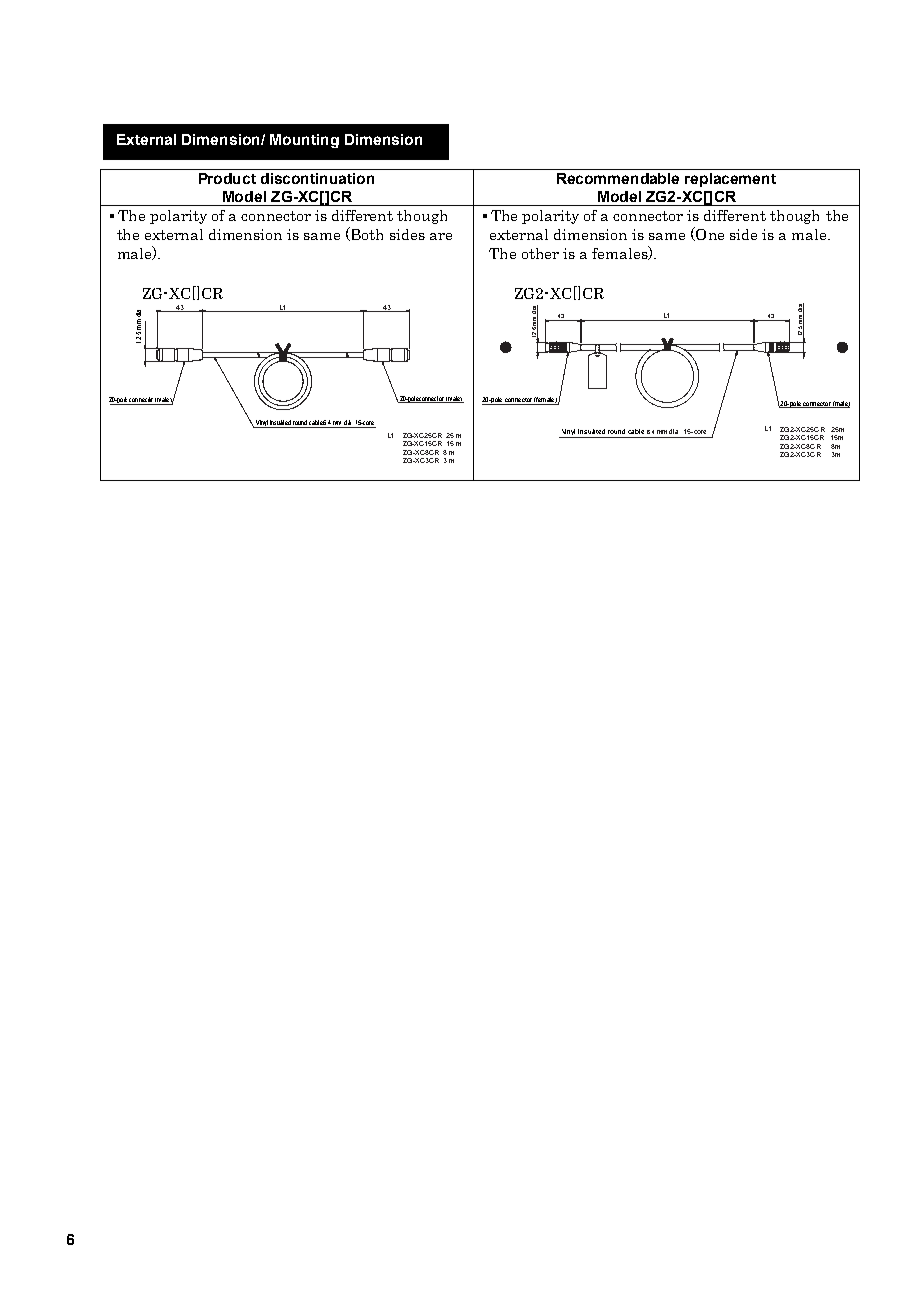 This image has height=1308, width=924. What do you see at coordinates (227, 178) in the image?
I see `Product` at bounding box center [227, 178].
